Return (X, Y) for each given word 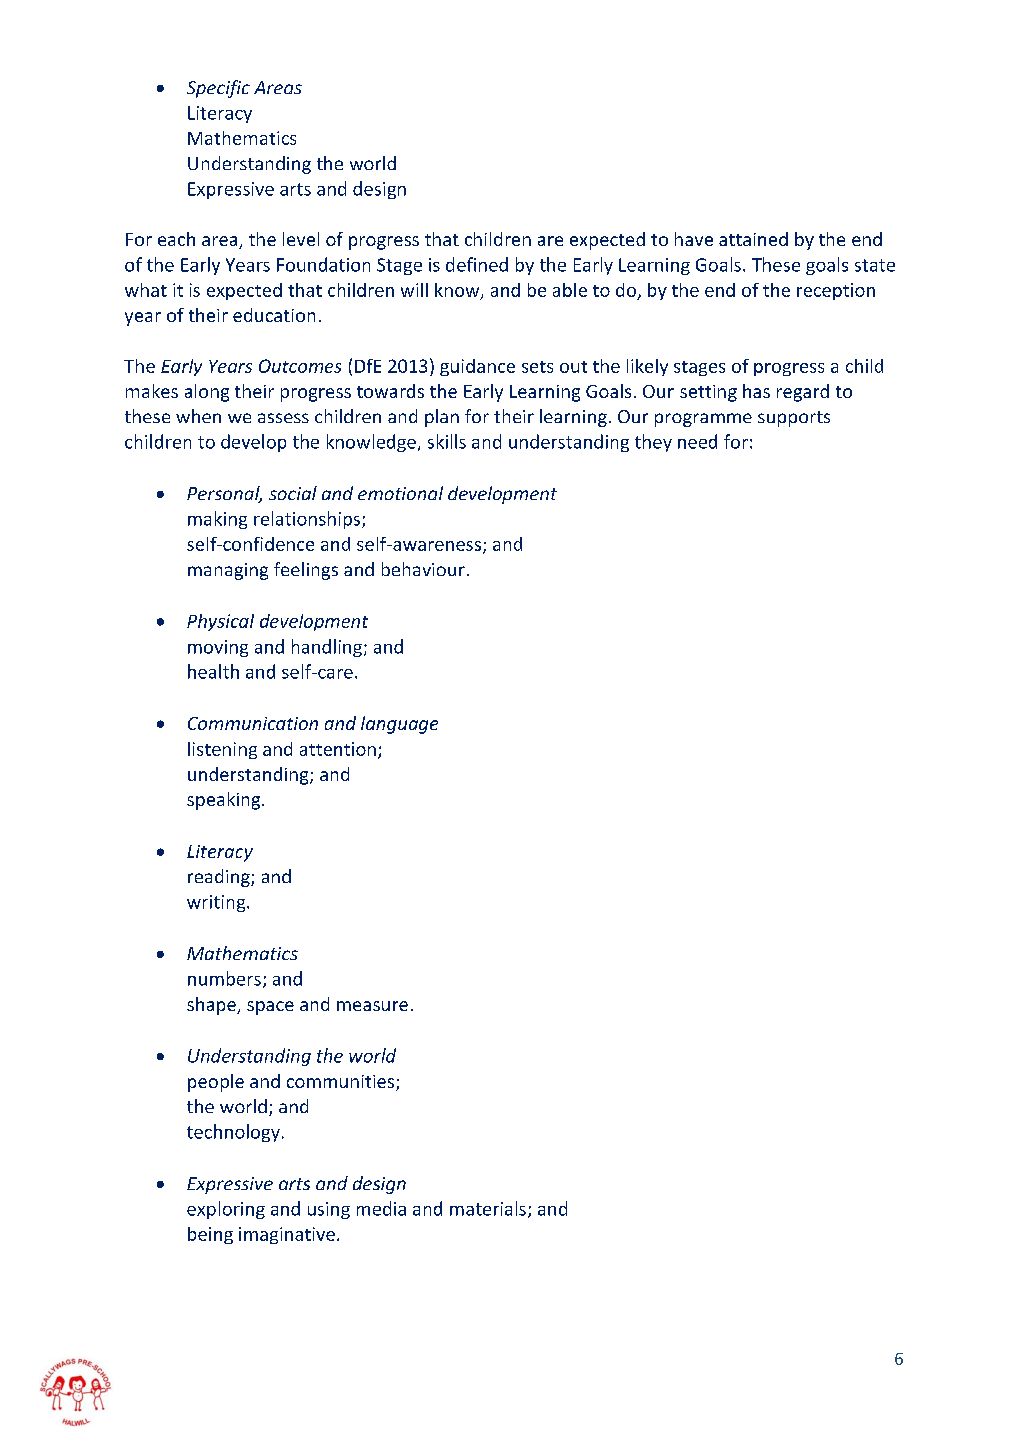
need (697, 441)
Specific (218, 89)
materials (488, 1208)
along (207, 393)
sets (537, 367)
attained (753, 239)
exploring (226, 1210)
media (381, 1208)
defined (477, 264)
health (213, 671)
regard (803, 393)
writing (217, 903)
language (399, 725)
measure (372, 1006)
